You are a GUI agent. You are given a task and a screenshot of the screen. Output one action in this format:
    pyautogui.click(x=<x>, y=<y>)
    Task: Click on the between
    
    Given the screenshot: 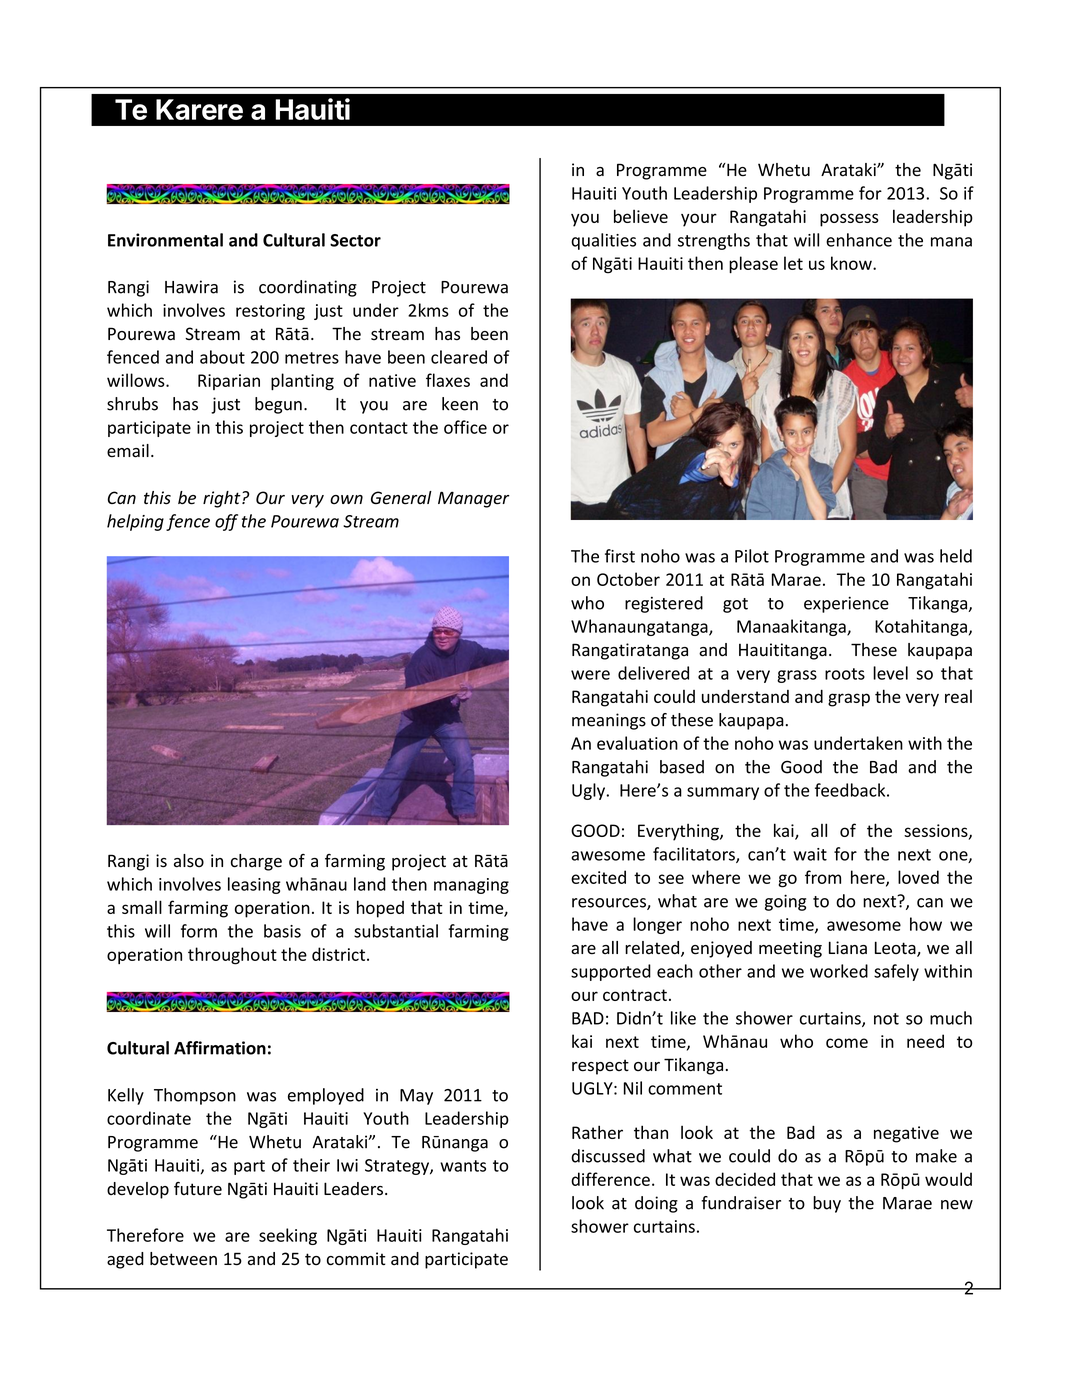 What is the action you would take?
    pyautogui.click(x=183, y=1259)
